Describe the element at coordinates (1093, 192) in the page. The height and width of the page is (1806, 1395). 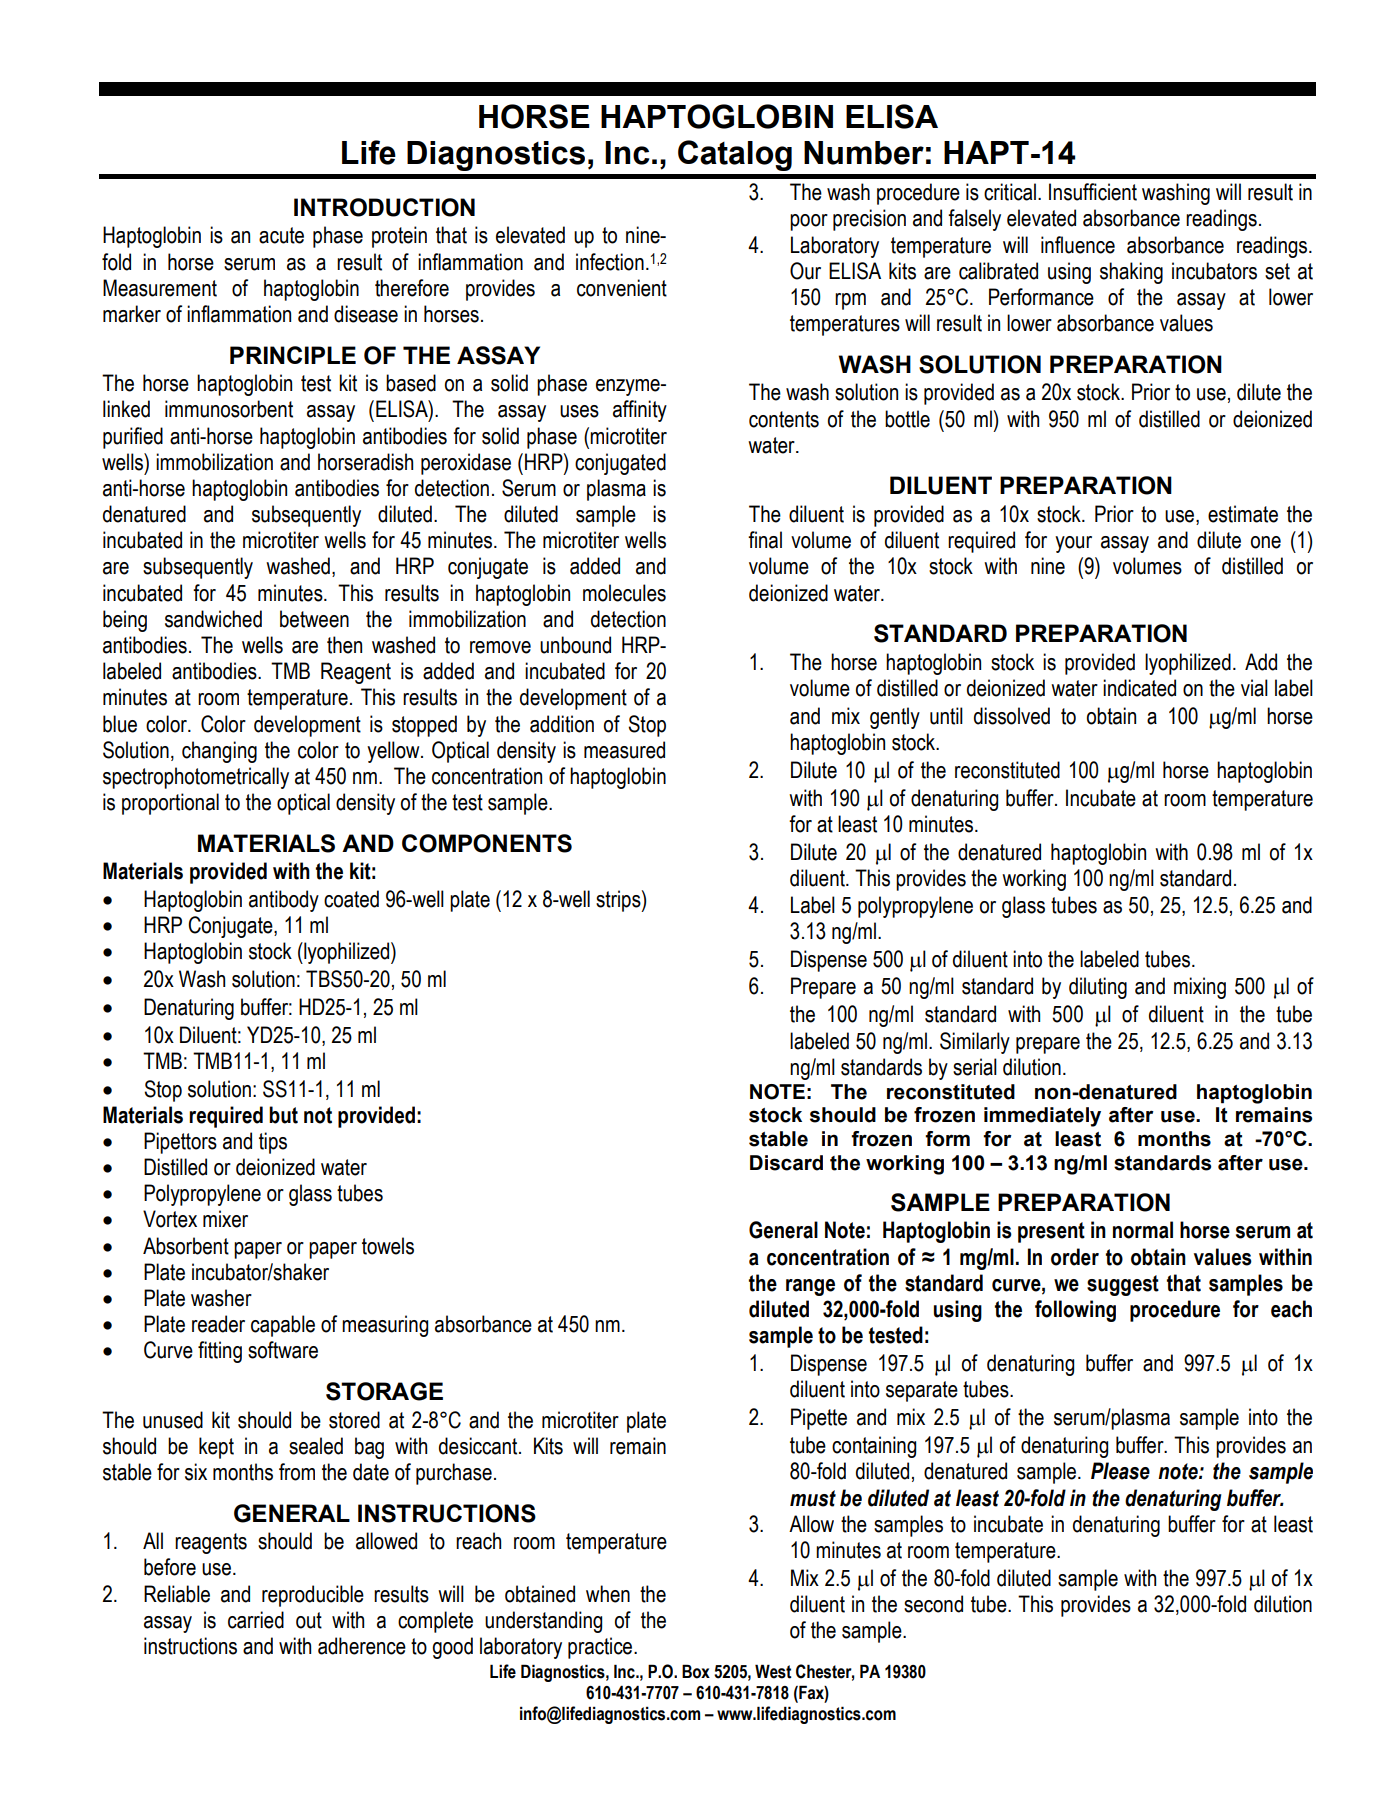
I see `Insufficient` at that location.
